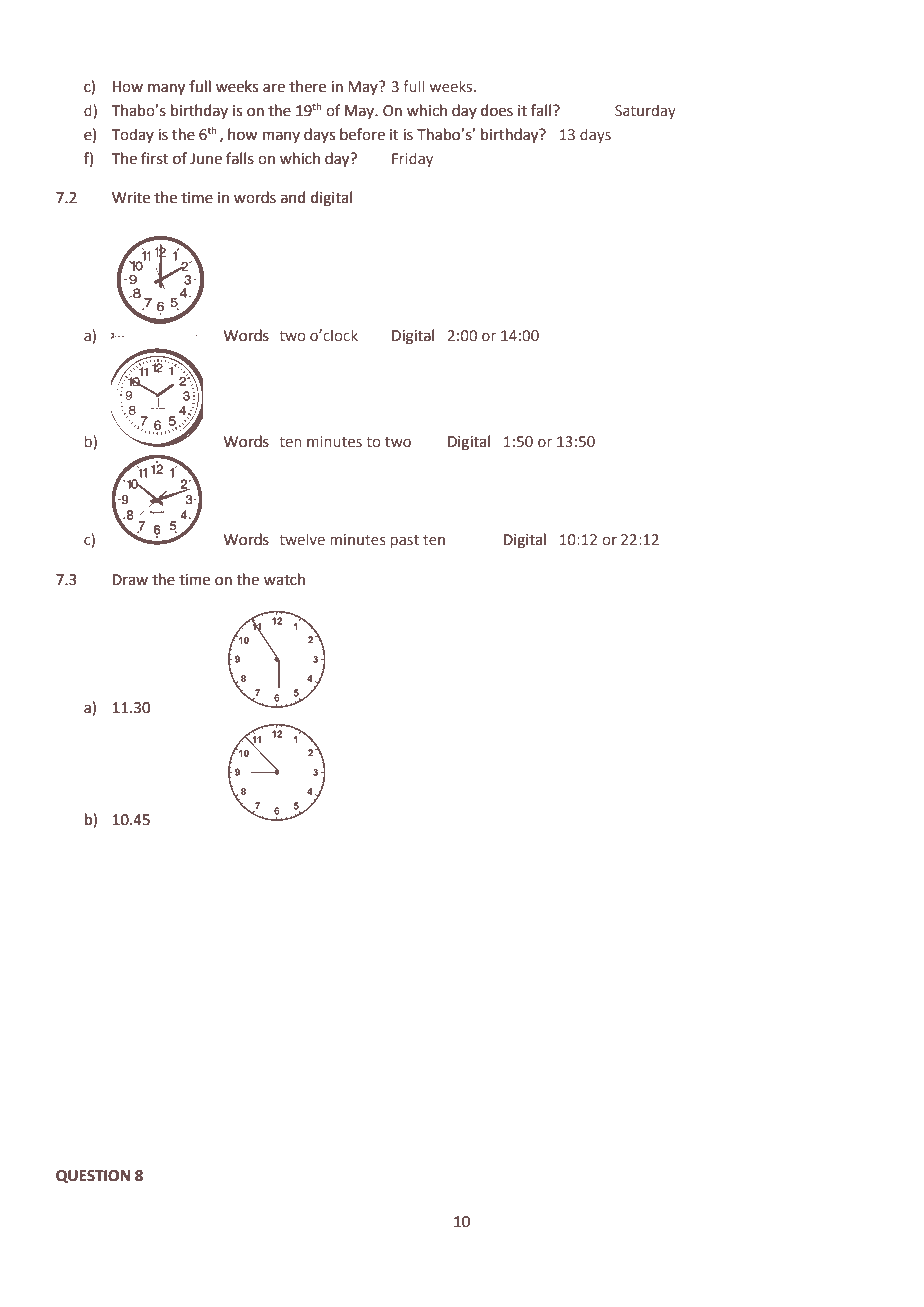 Image resolution: width=924 pixels, height=1307 pixels. Describe the element at coordinates (405, 541) in the screenshot. I see `past` at that location.
